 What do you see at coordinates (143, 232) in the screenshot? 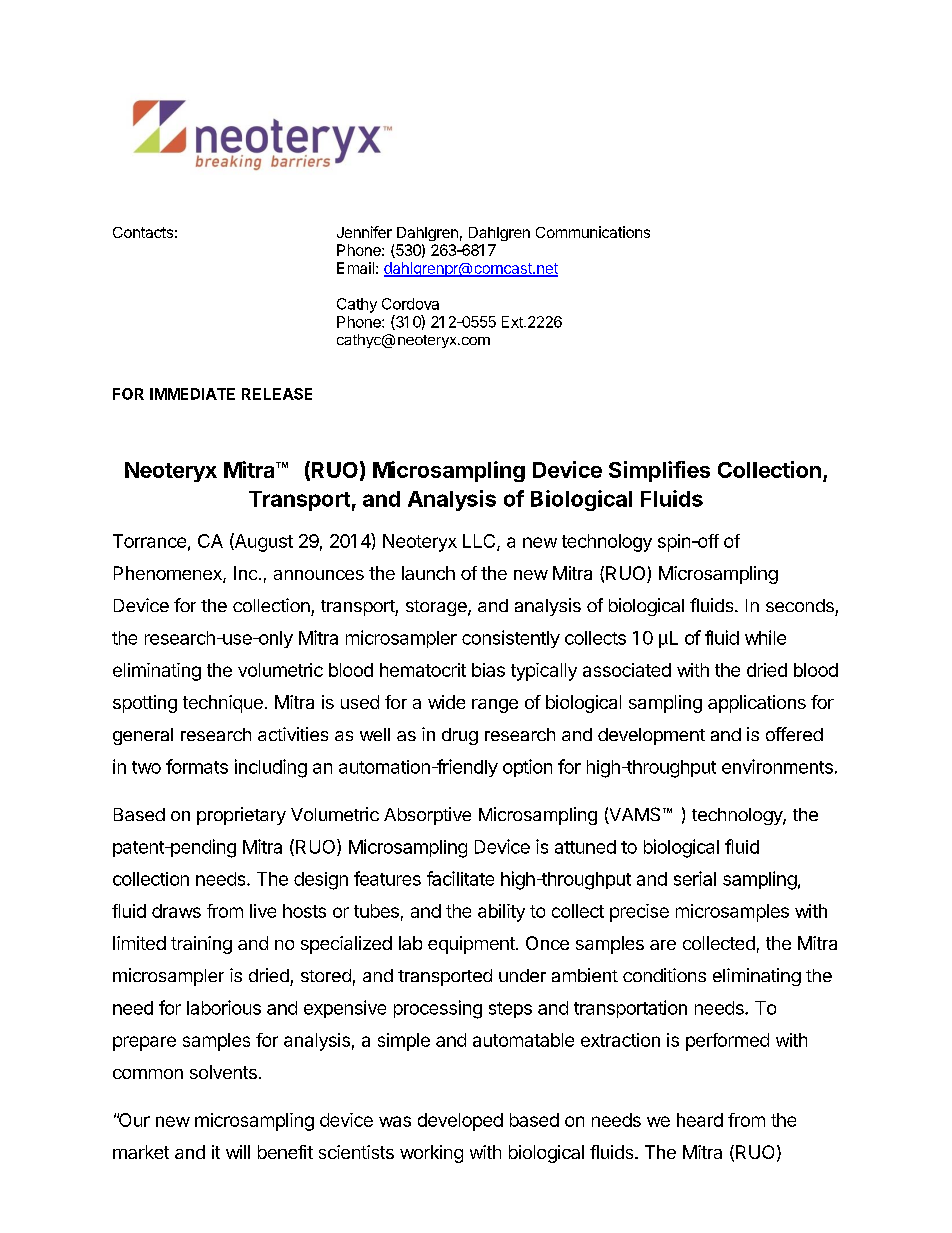
I see `Contacts` at bounding box center [143, 232].
